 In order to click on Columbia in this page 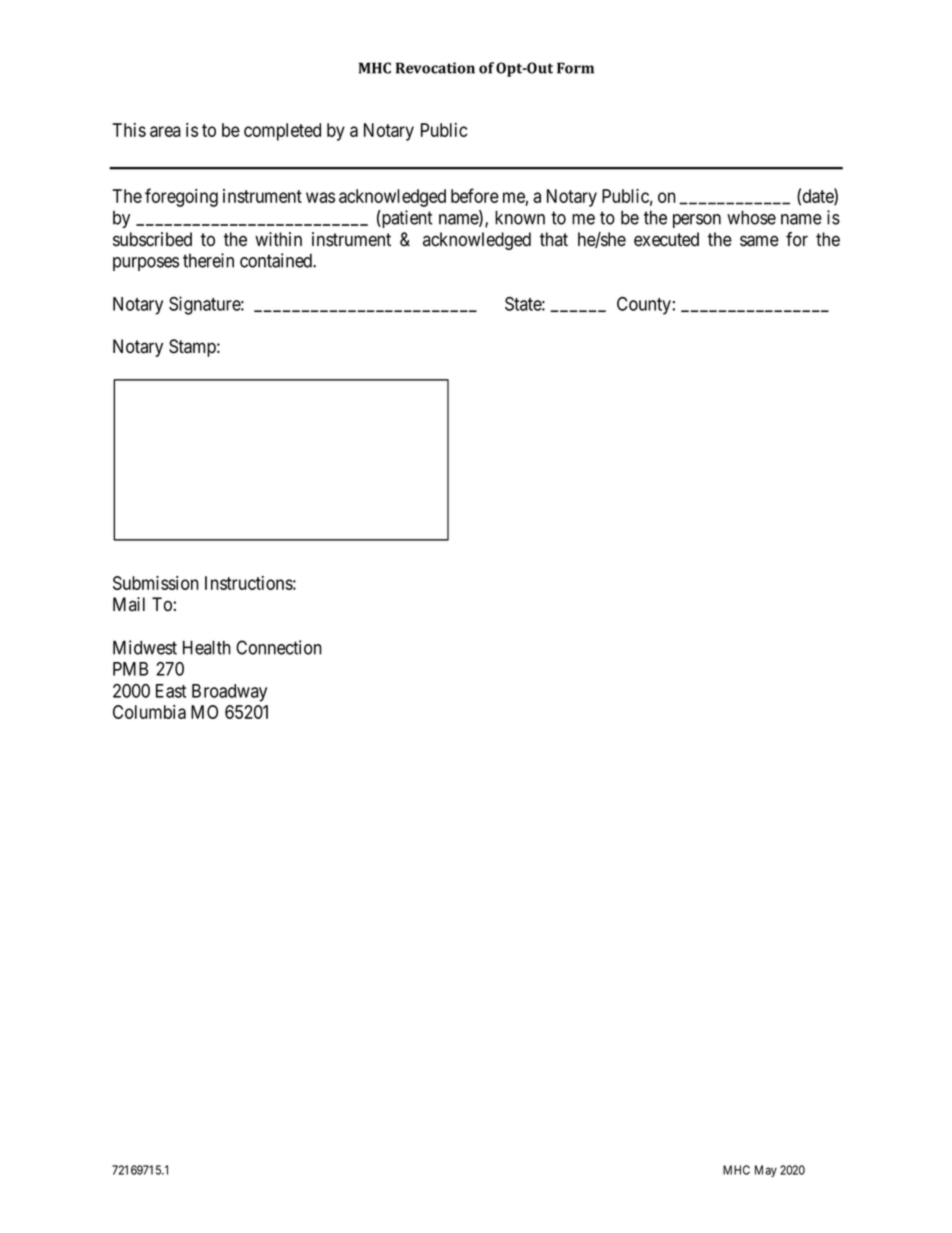, I will do `click(149, 712)`.
